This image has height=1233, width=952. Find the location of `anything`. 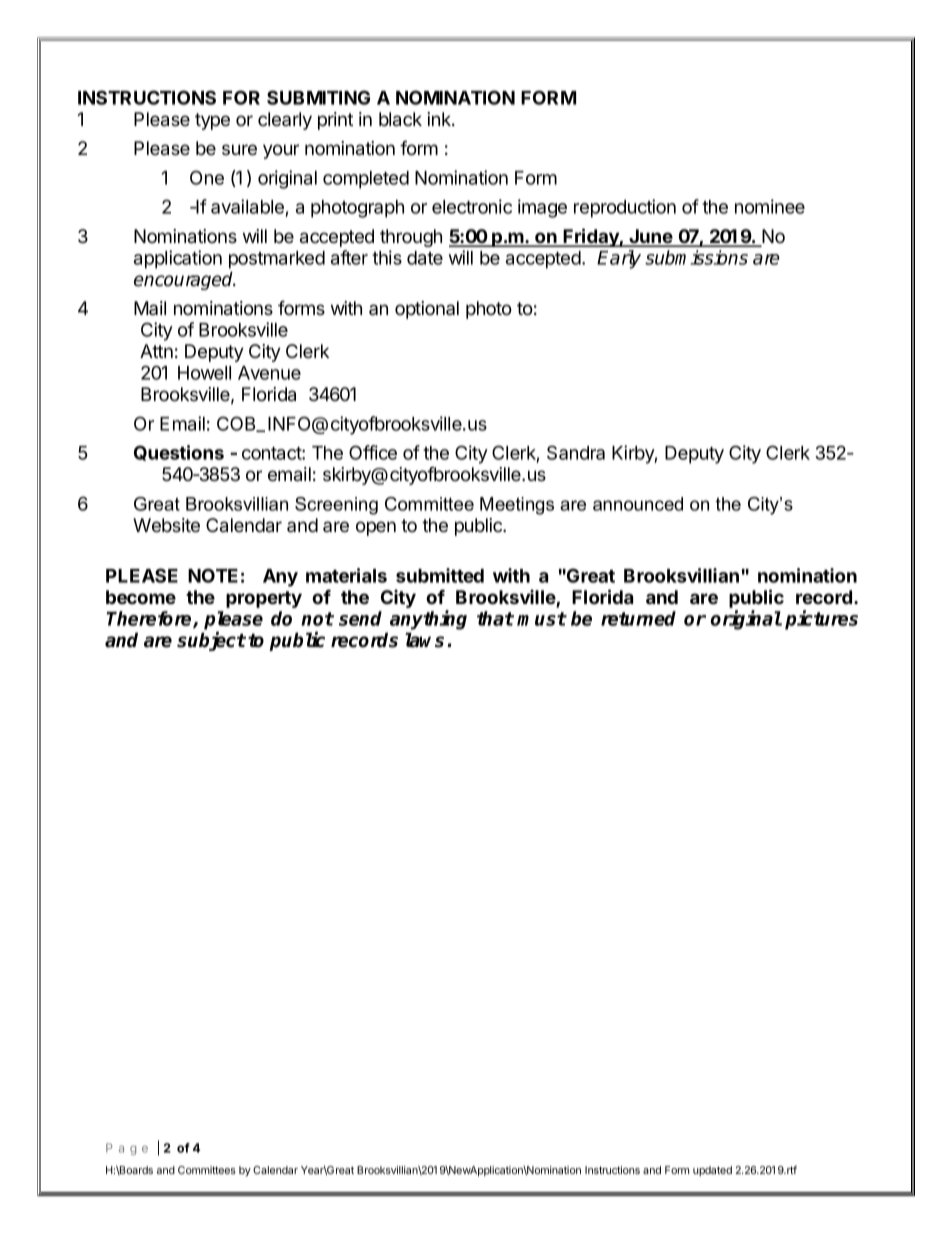

anything is located at coordinates (428, 620).
